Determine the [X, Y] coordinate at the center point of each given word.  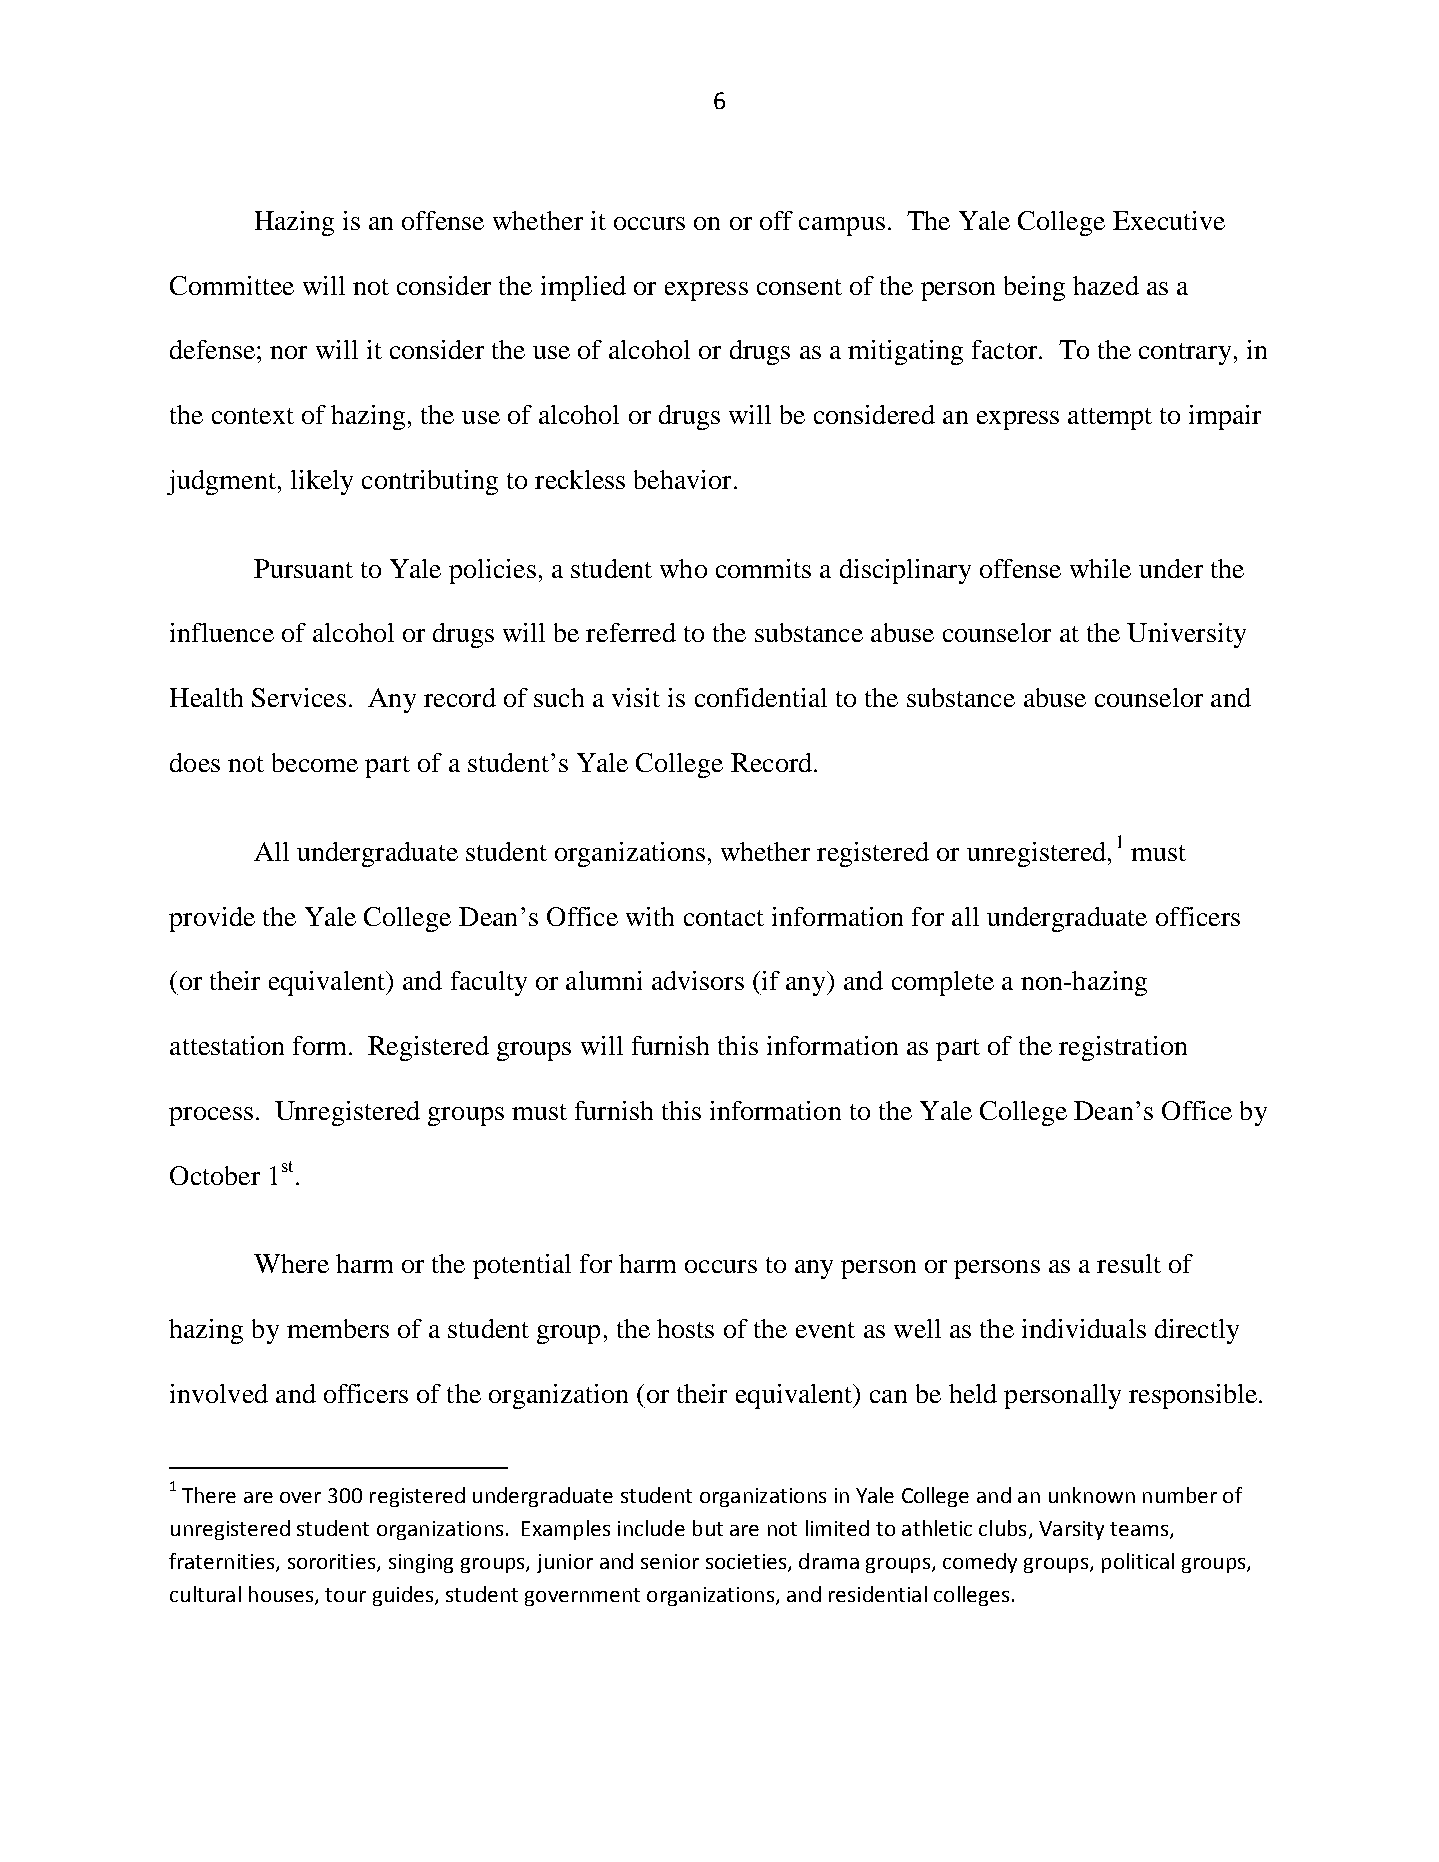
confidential [761, 697]
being [1034, 288]
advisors [698, 980]
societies [747, 1563]
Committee [232, 285]
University [1186, 635]
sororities [333, 1563]
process [211, 1116]
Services [299, 697]
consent [799, 287]
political [1138, 1563]
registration [1123, 1048]
